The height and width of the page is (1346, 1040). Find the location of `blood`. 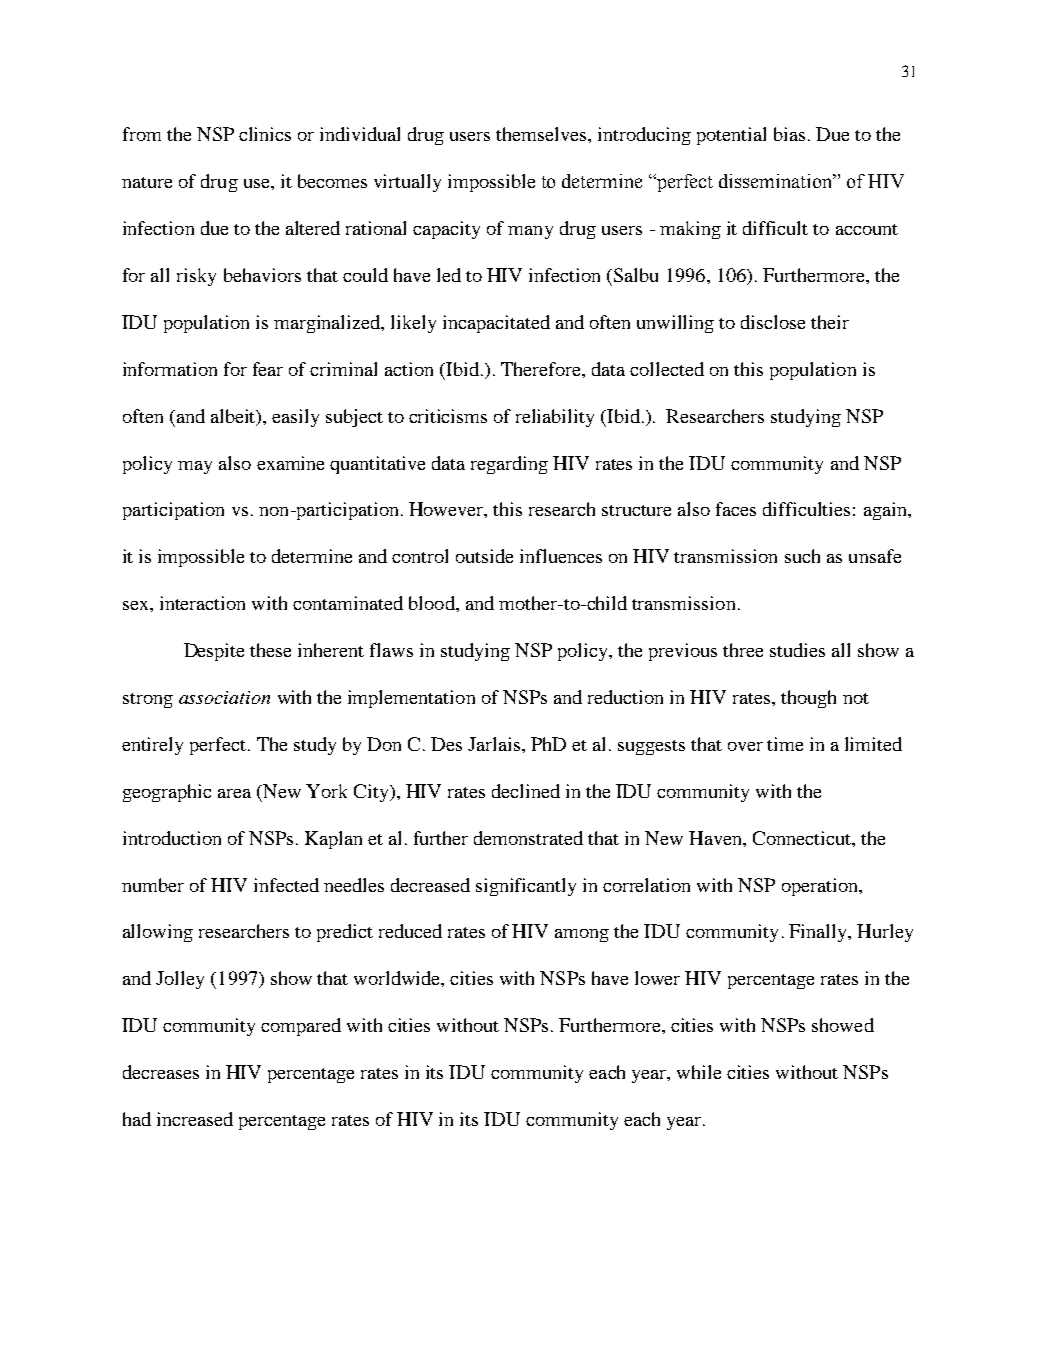

blood is located at coordinates (433, 603).
